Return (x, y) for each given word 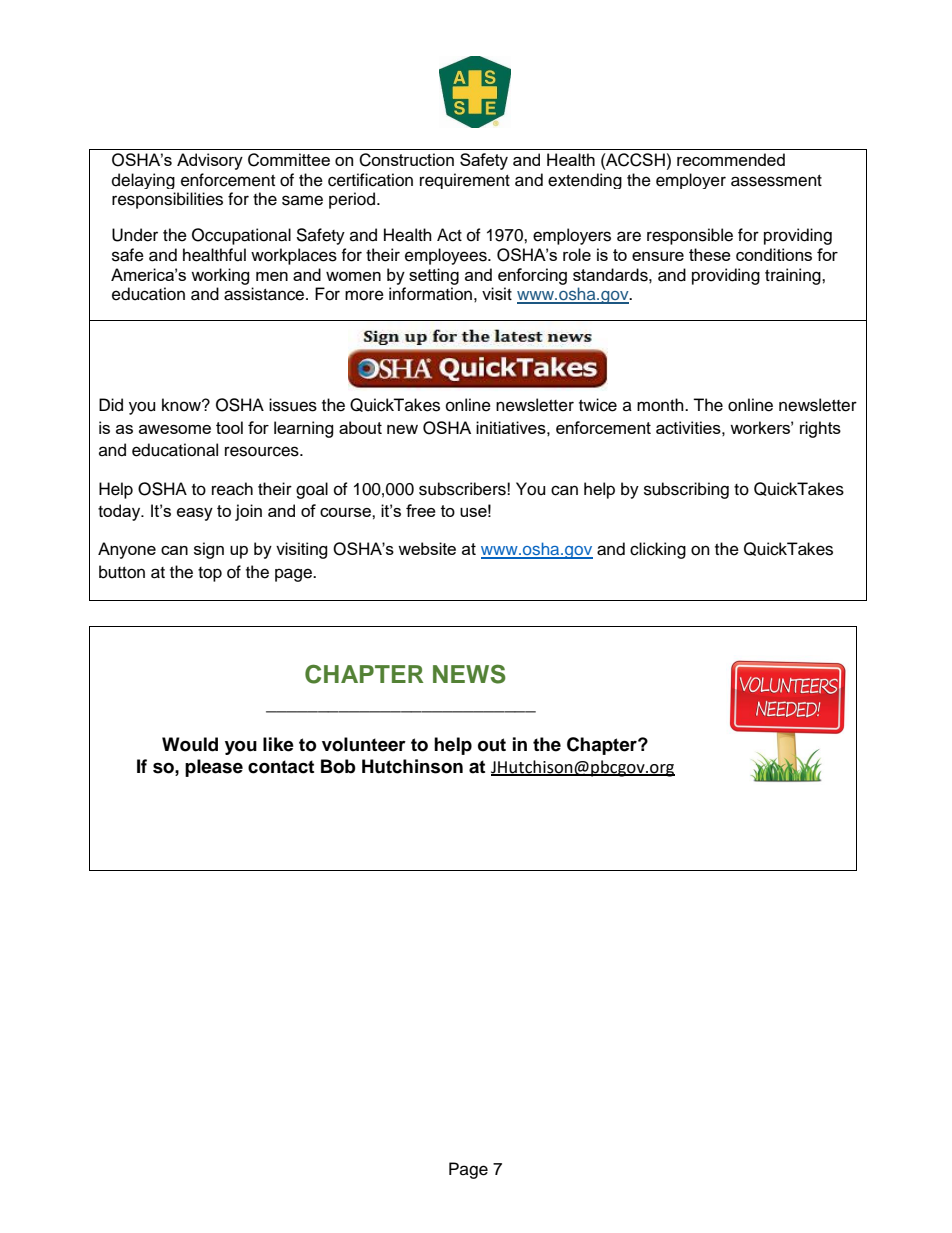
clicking (658, 550)
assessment (776, 181)
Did (111, 405)
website (427, 548)
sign (209, 550)
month (661, 405)
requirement (465, 181)
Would (190, 744)
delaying (143, 181)
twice (598, 405)
